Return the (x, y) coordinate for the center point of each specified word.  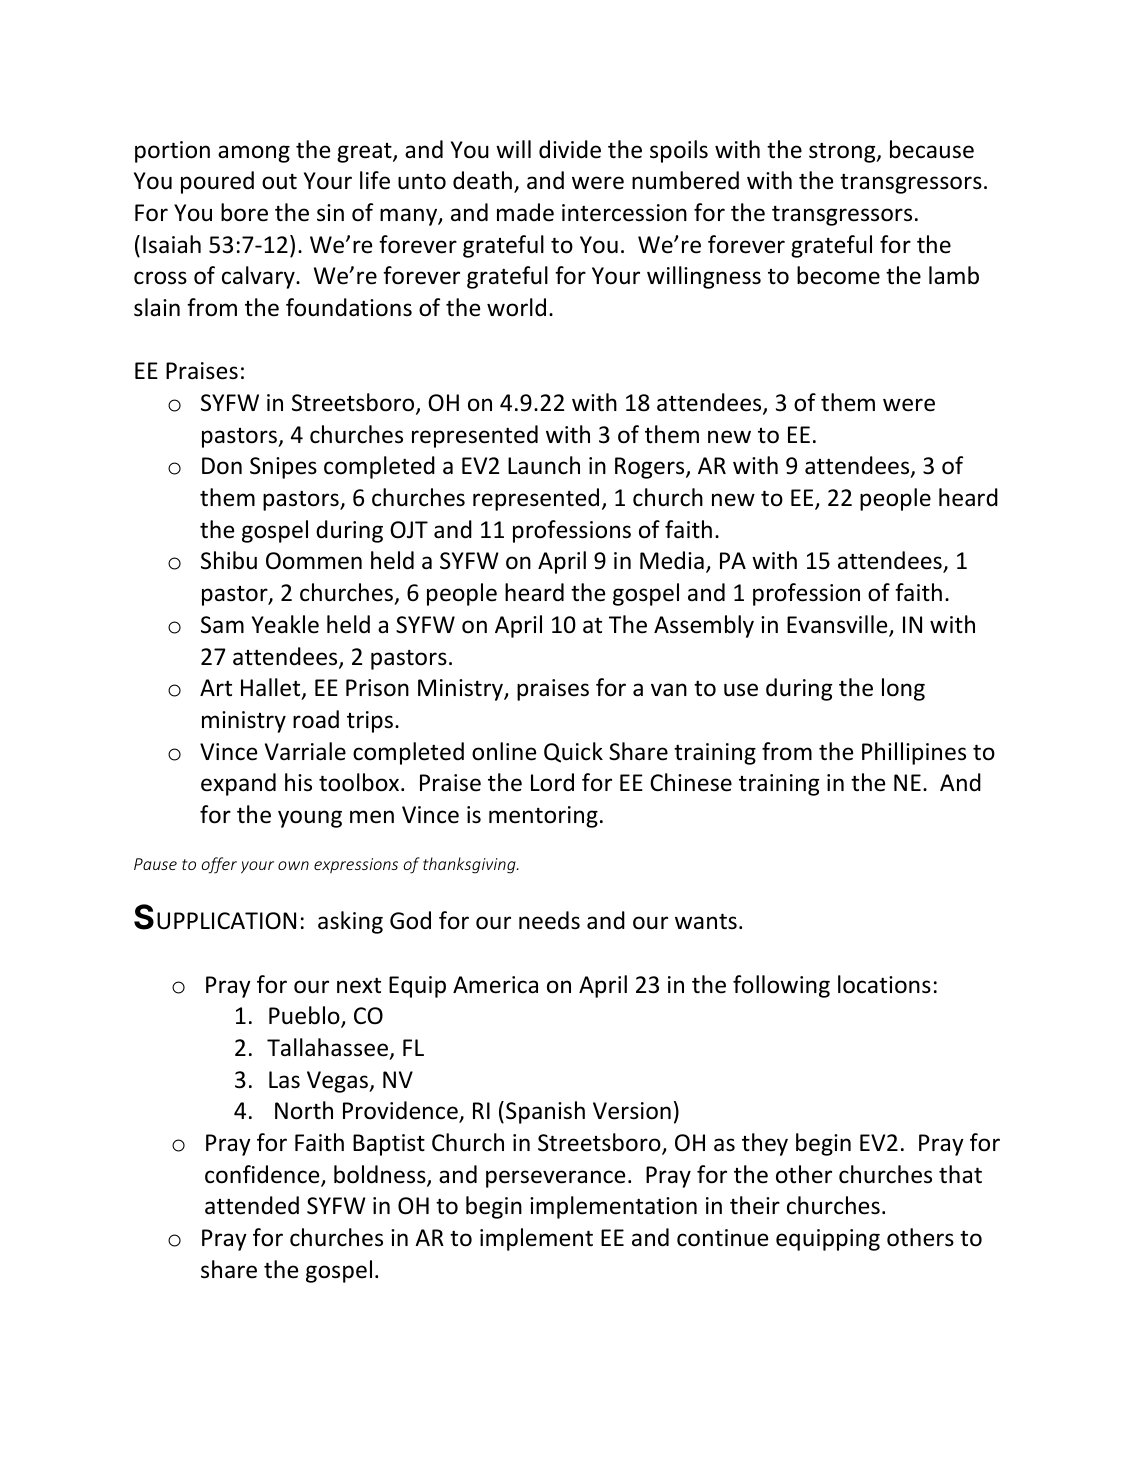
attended (252, 1205)
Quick (573, 752)
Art (216, 687)
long (903, 689)
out (279, 182)
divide (570, 149)
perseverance (555, 1179)
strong (843, 152)
